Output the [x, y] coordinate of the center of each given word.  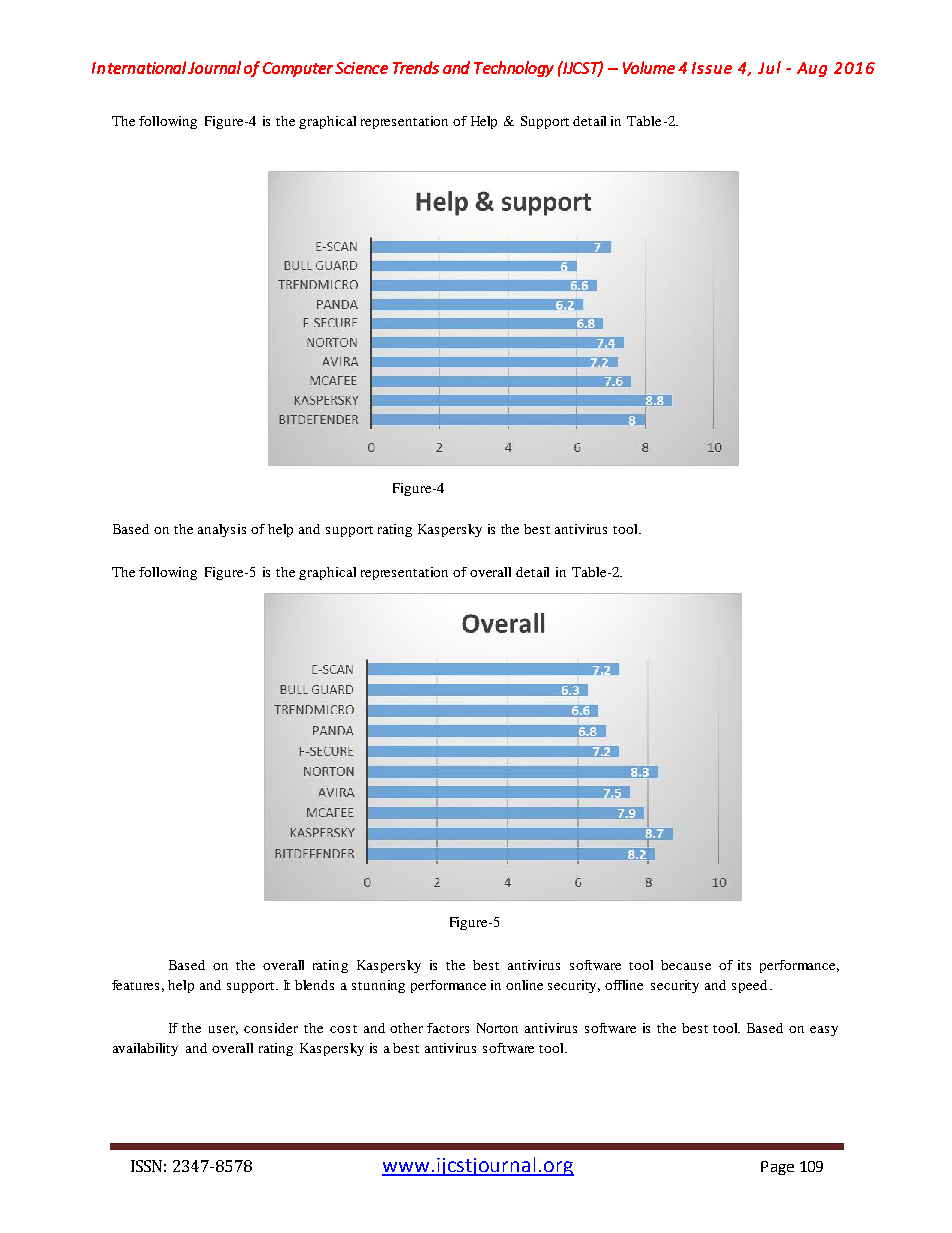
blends [314, 985]
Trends [416, 67]
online [524, 985]
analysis [222, 530]
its [744, 965]
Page [777, 1168]
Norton [497, 1028]
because [686, 965]
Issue [712, 68]
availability [145, 1049]
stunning [378, 986]
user [223, 1030]
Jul [769, 67]
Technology [514, 69]
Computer [298, 69]
